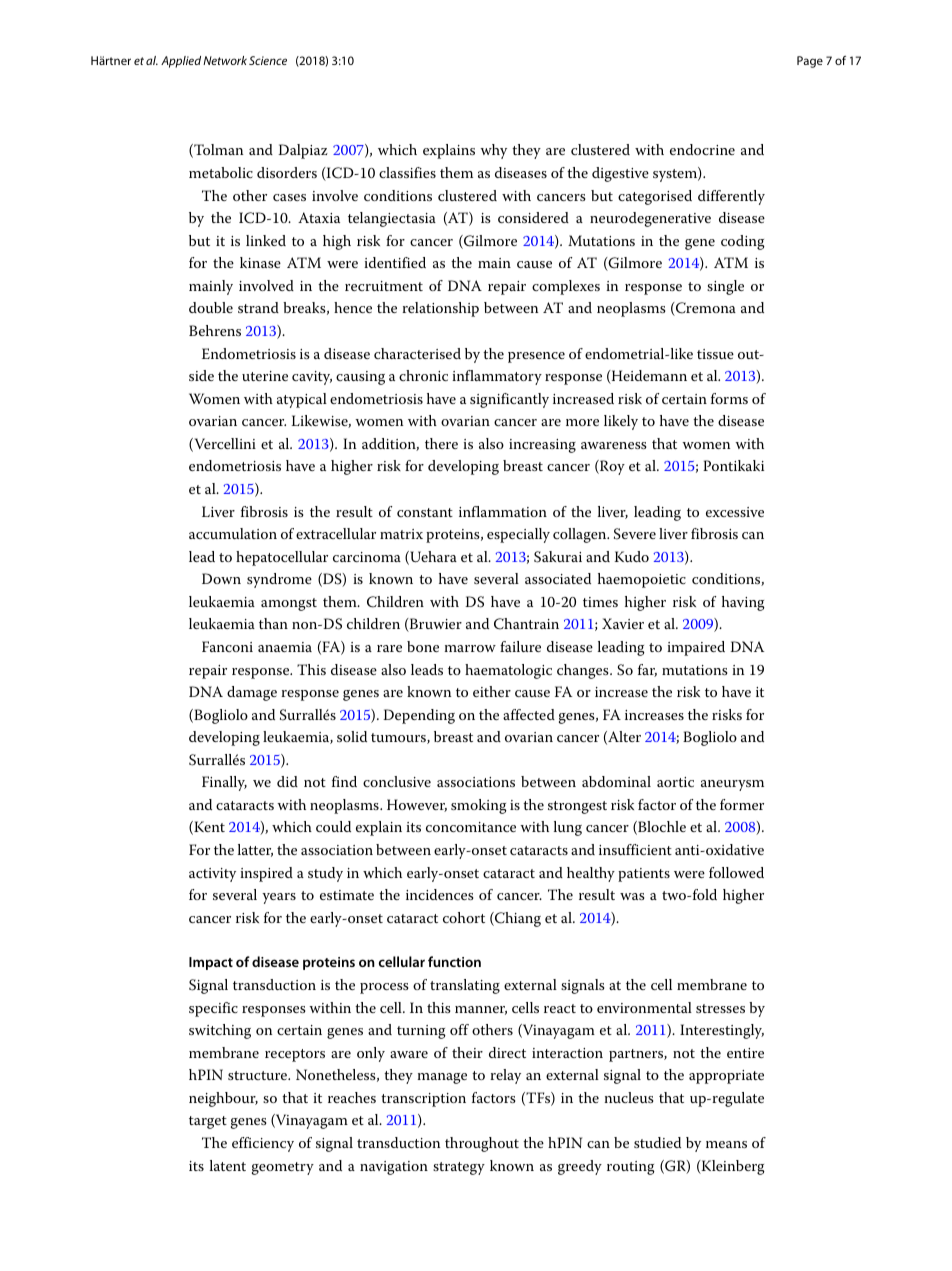  I want to click on why, so click(493, 151).
